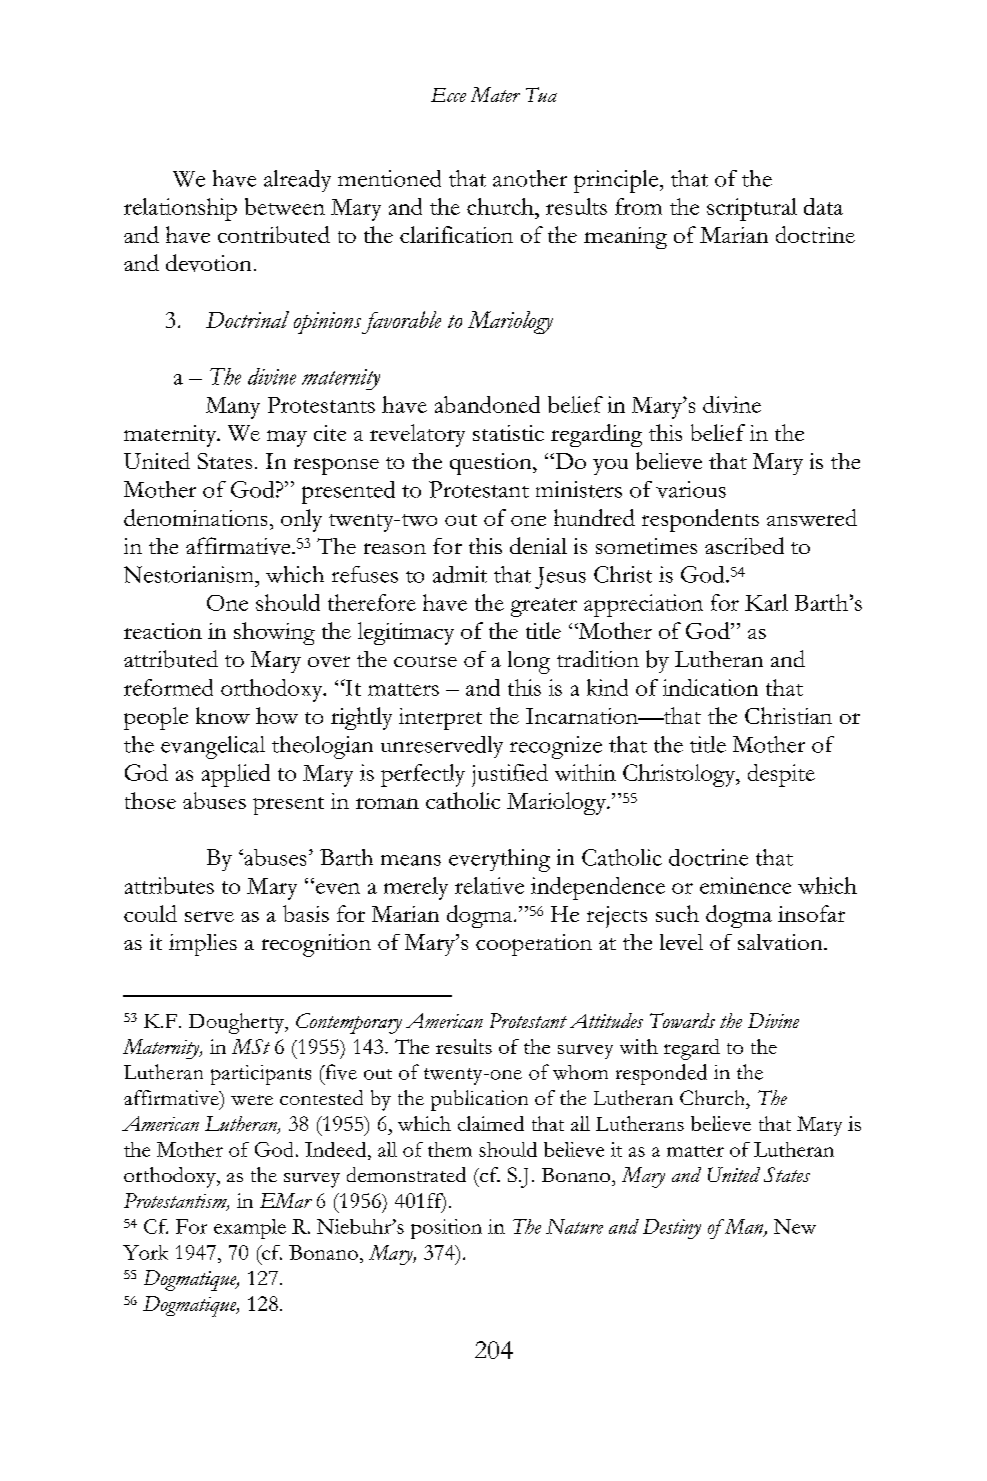 The width and height of the screenshot is (987, 1481). Describe the element at coordinates (710, 687) in the screenshot. I see `indication` at that location.
